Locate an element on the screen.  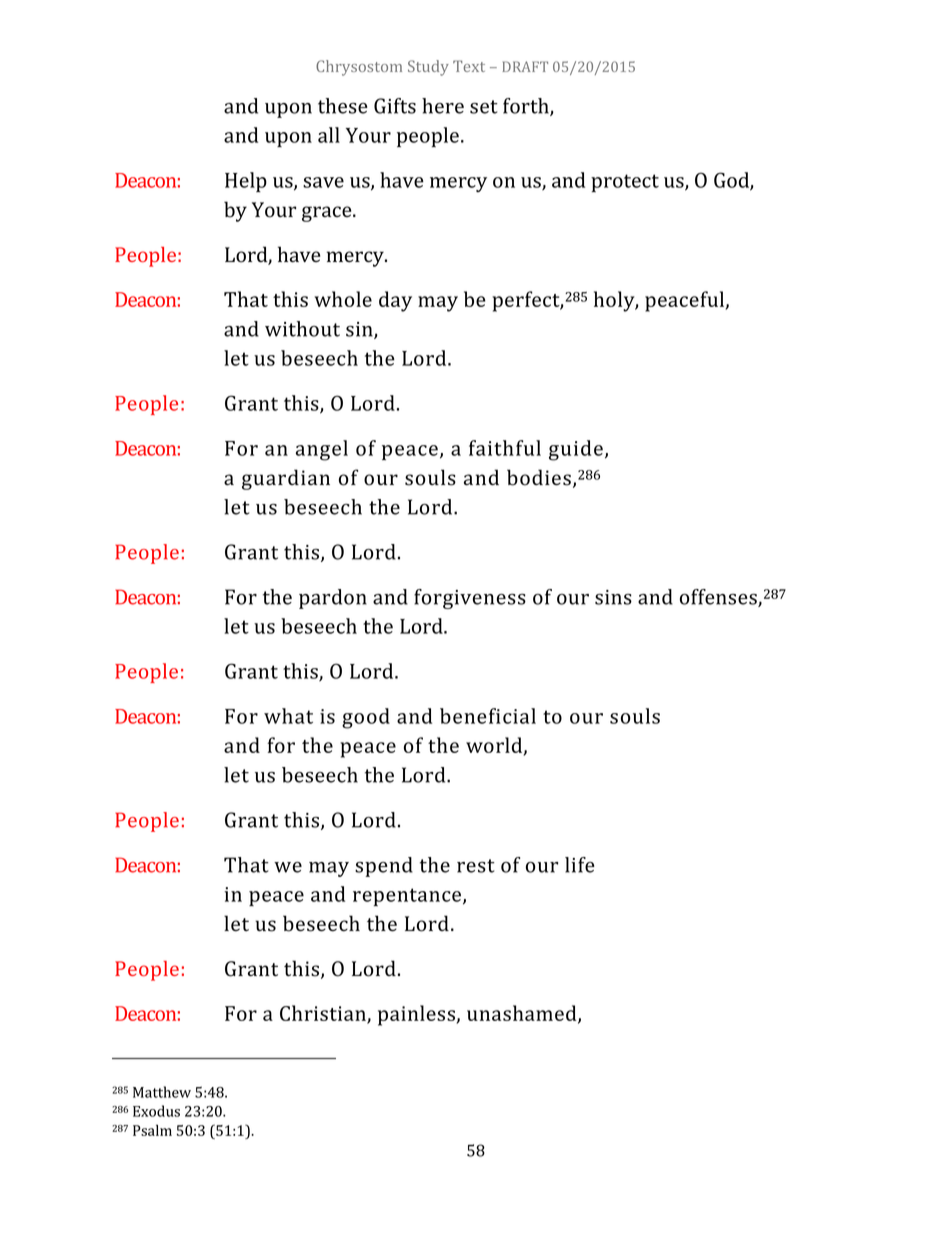
unashamed is located at coordinates (523, 1014).
